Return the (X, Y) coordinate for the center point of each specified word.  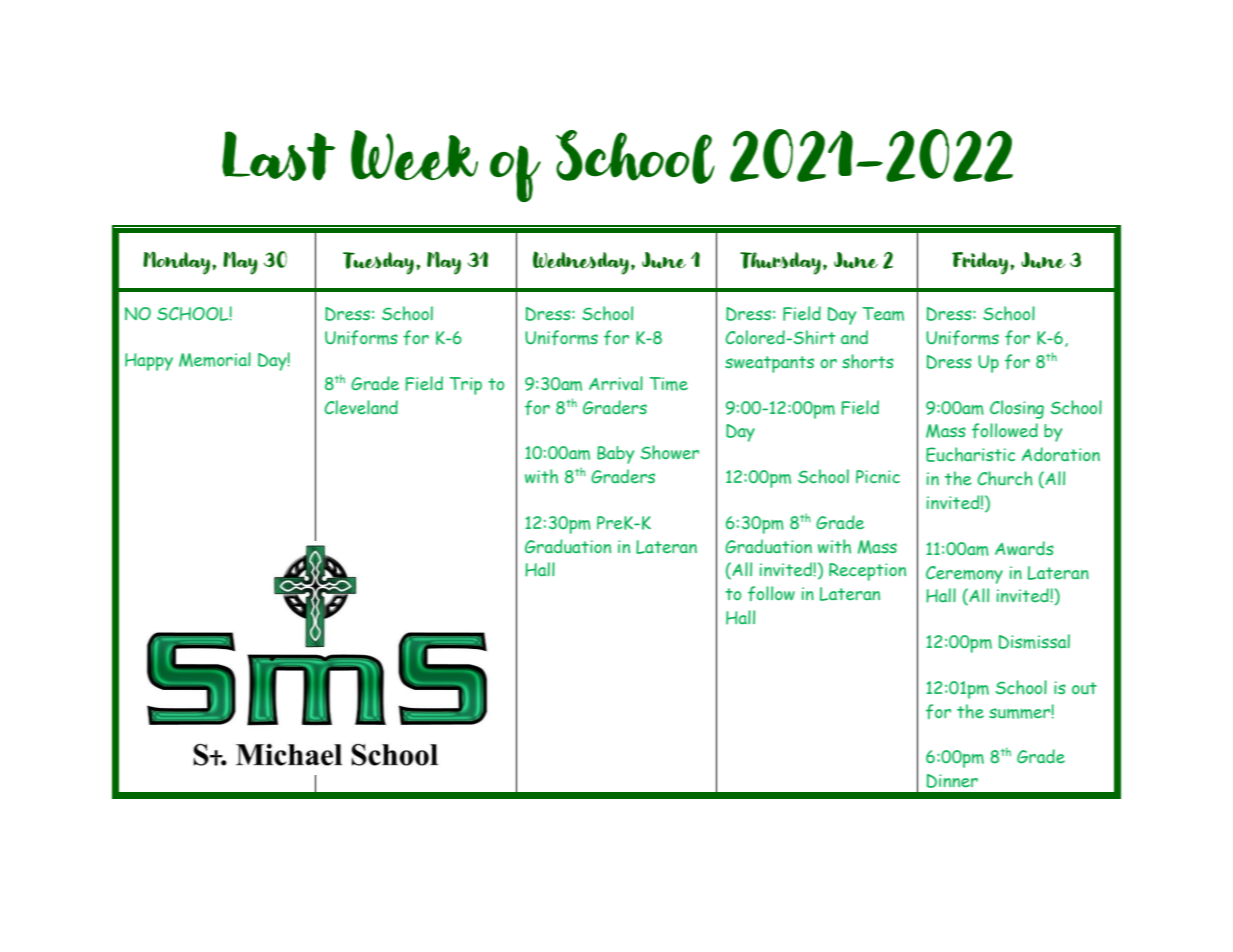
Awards (1024, 548)
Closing (1017, 409)
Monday (176, 263)
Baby (615, 455)
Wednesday (581, 263)
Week (414, 155)
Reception (867, 572)
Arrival (616, 383)
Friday (980, 263)
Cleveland (361, 407)
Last (278, 156)
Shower (670, 452)
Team (883, 314)
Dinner (952, 781)
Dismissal (1034, 641)
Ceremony (964, 575)
